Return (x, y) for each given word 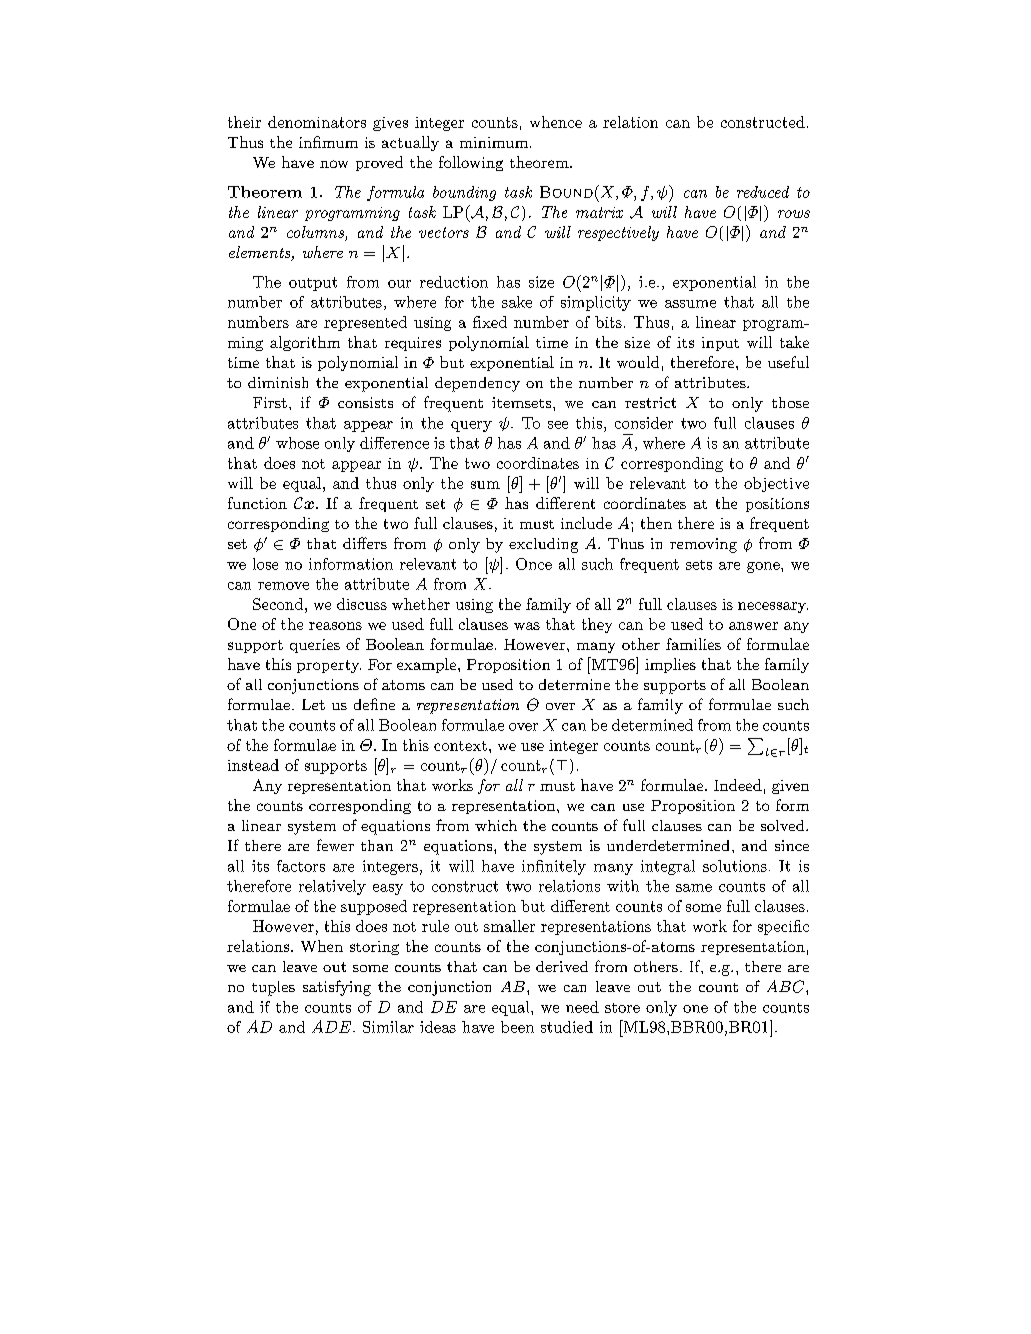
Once (534, 564)
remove (283, 586)
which (496, 825)
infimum (328, 142)
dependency (477, 384)
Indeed (738, 785)
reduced (763, 192)
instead (253, 765)
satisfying (337, 988)
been (517, 1027)
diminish (278, 382)
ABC (787, 986)
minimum (495, 142)
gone (764, 567)
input (720, 344)
